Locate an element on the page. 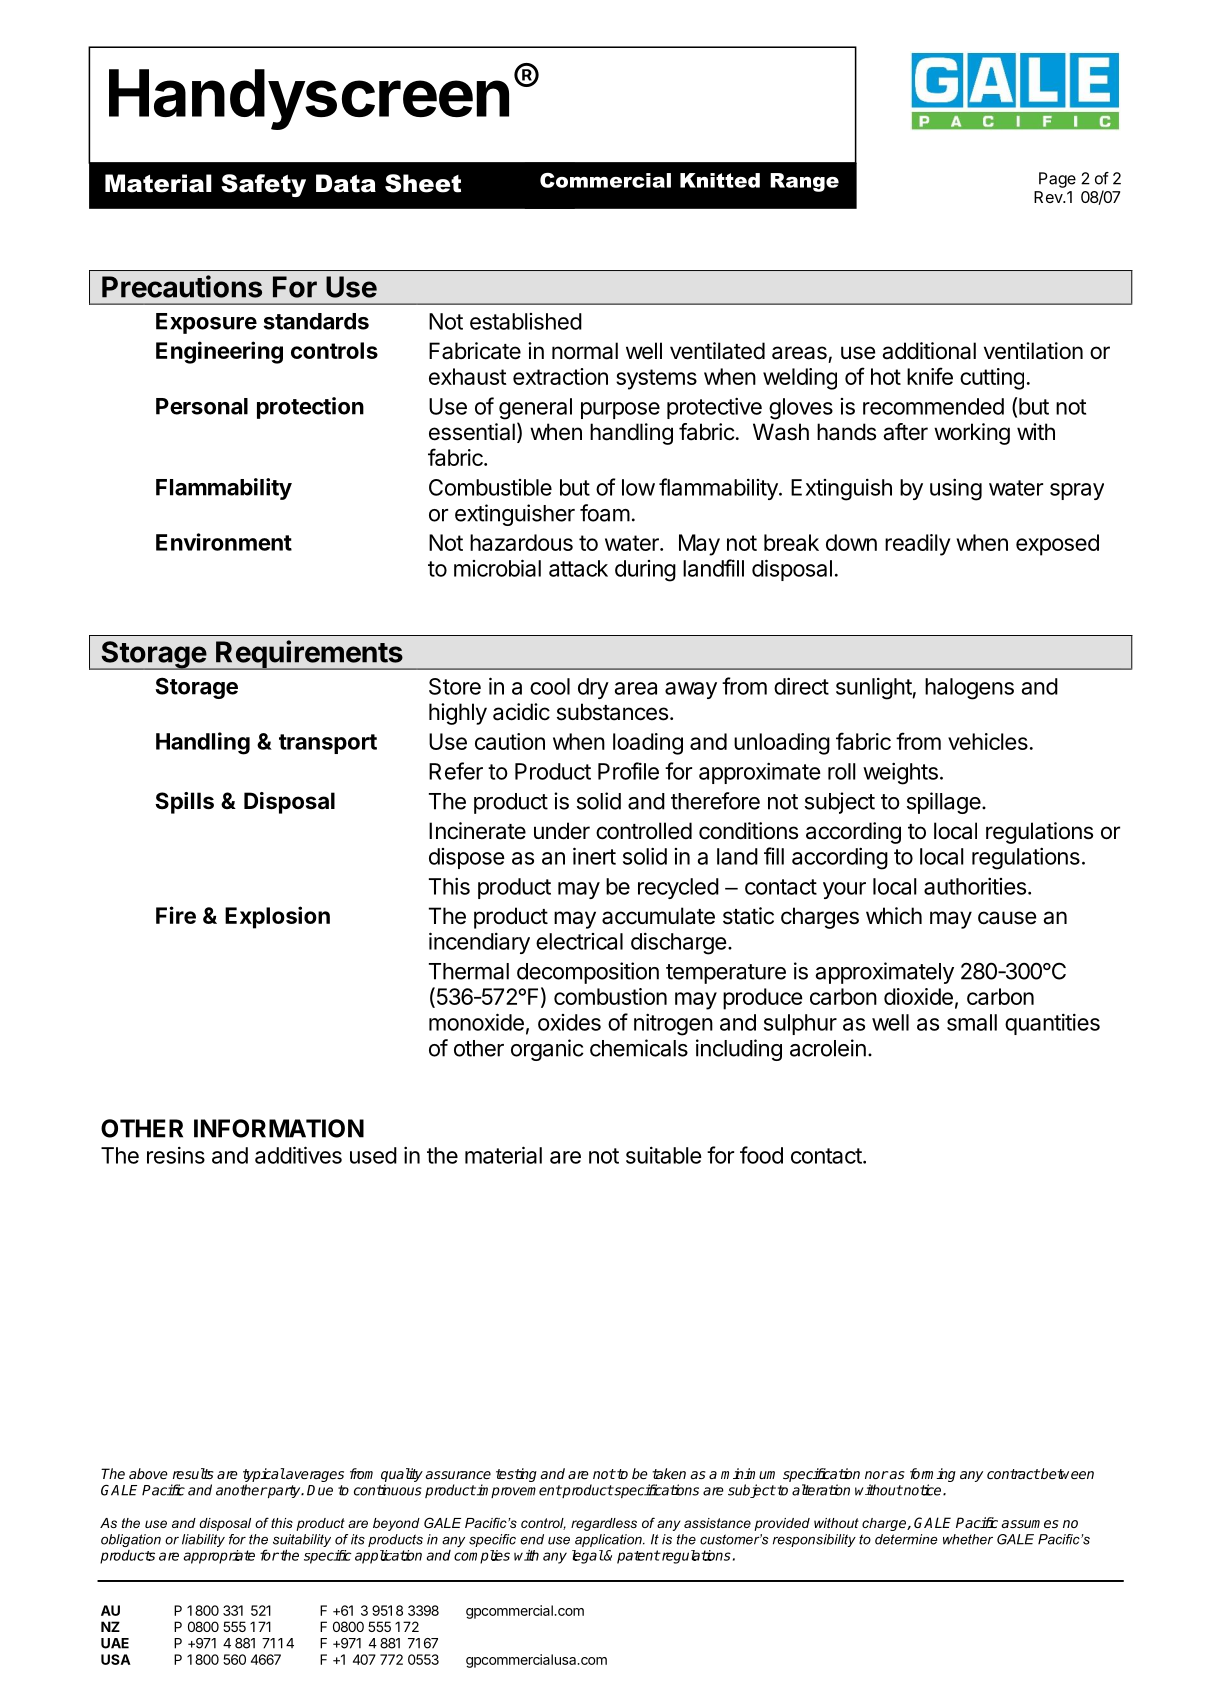  chemicals is located at coordinates (639, 1048).
